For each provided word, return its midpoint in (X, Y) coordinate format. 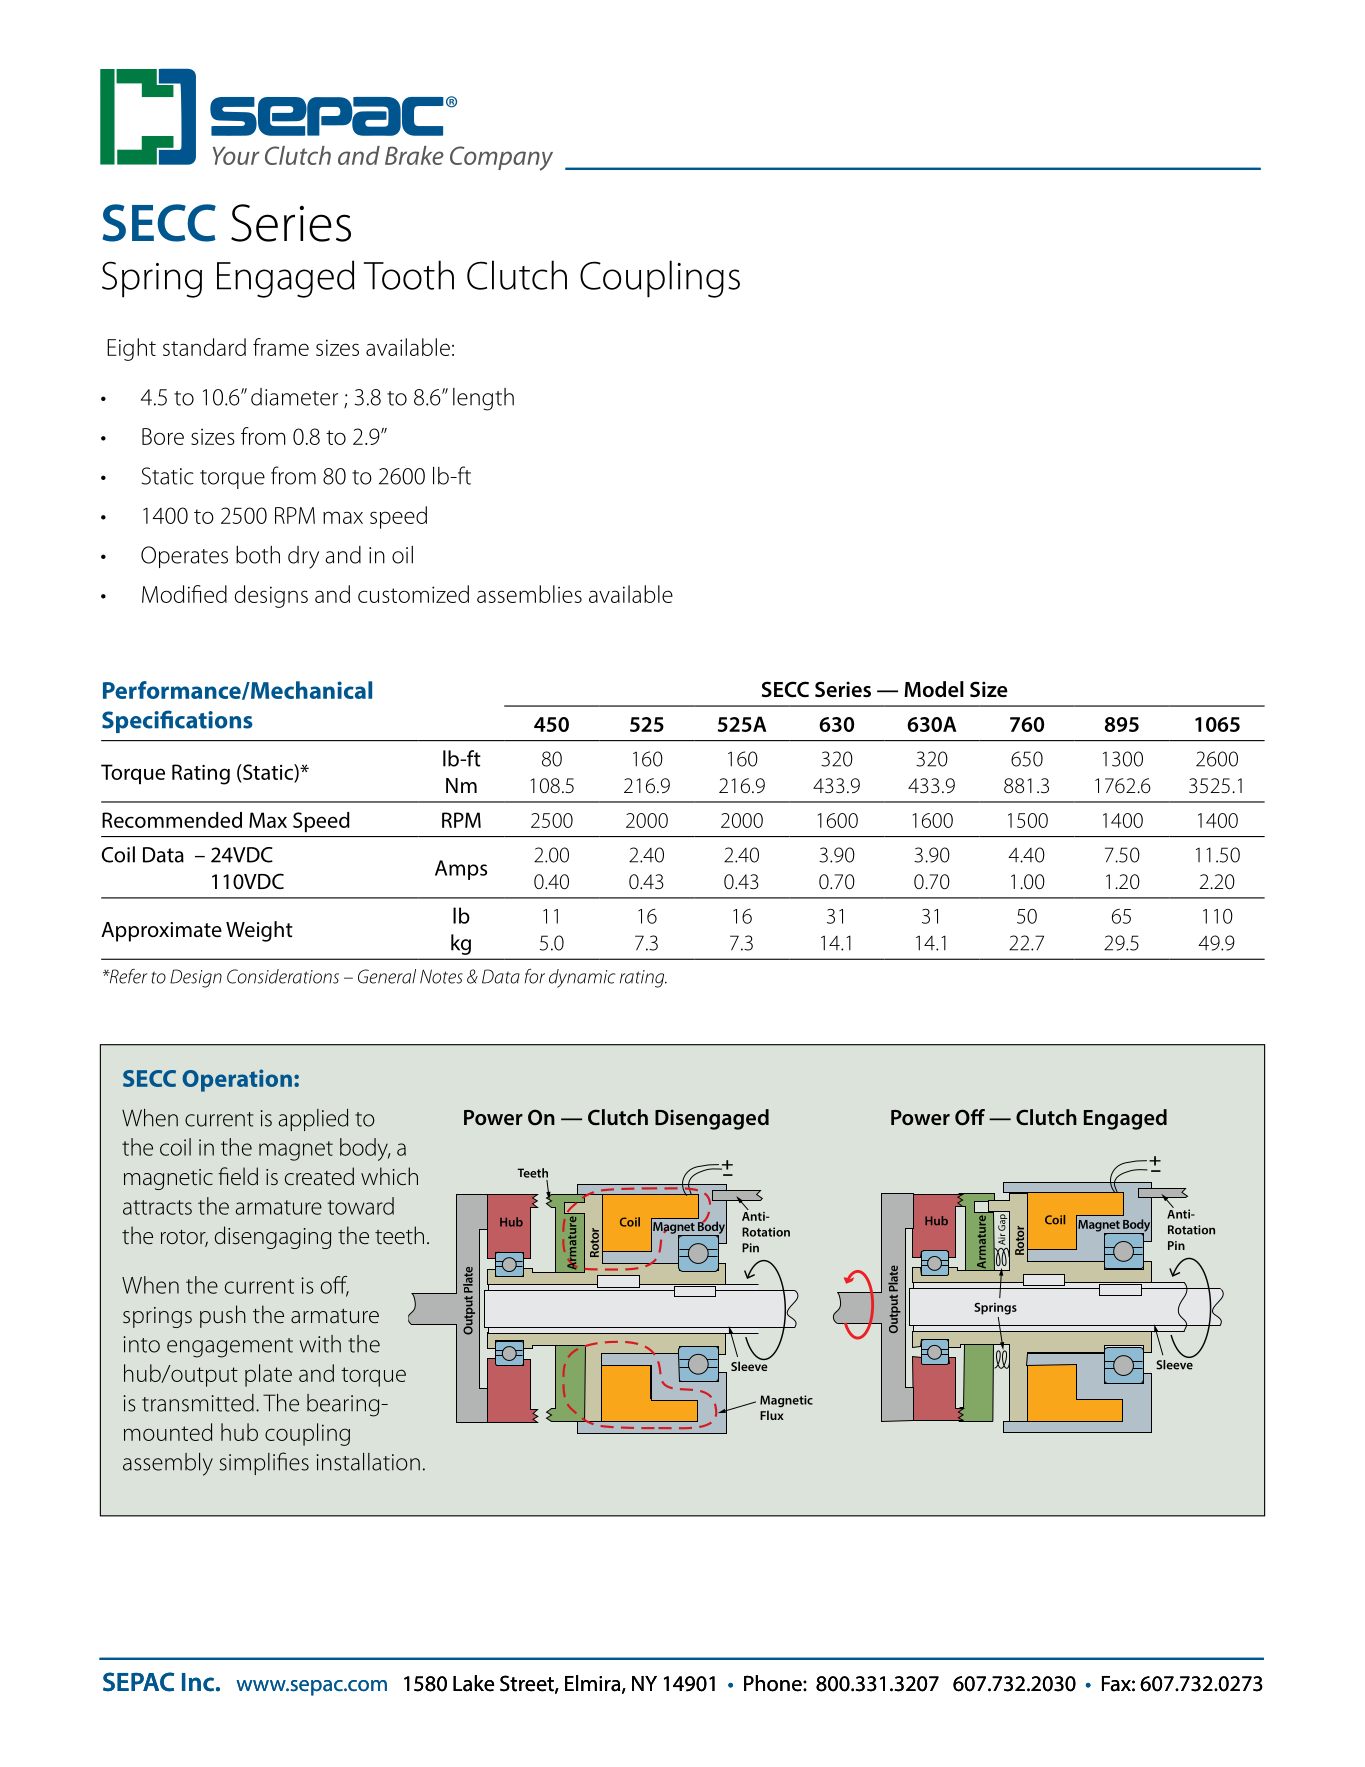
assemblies (529, 594)
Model (934, 689)
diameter (294, 397)
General (387, 976)
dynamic (582, 978)
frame (281, 347)
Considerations (283, 976)
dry (303, 557)
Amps (461, 870)
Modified (184, 594)
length (483, 399)
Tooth (409, 275)
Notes (441, 976)
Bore (163, 436)
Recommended (172, 820)
